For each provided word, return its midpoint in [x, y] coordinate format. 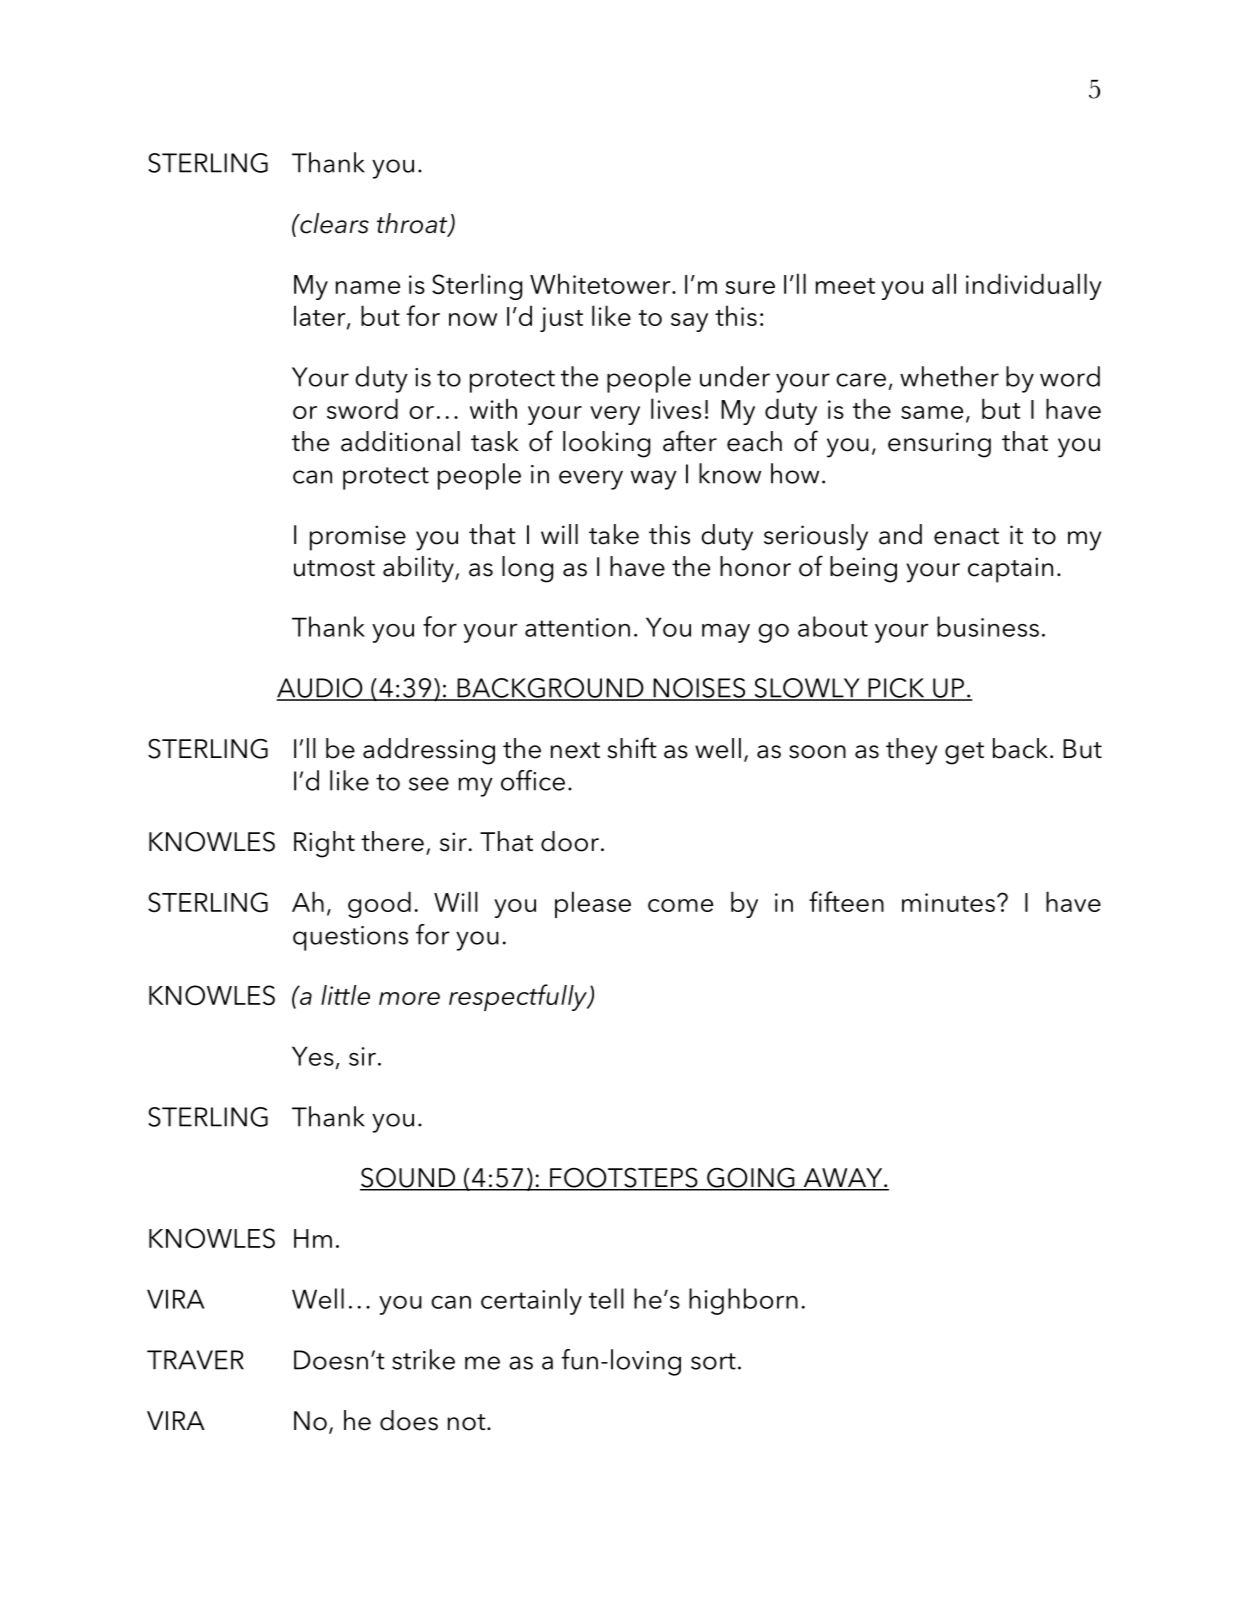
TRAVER [195, 1360]
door [570, 841]
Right [324, 844]
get [964, 753]
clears [333, 223]
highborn [743, 1301]
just [561, 319]
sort [713, 1361]
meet [845, 286]
